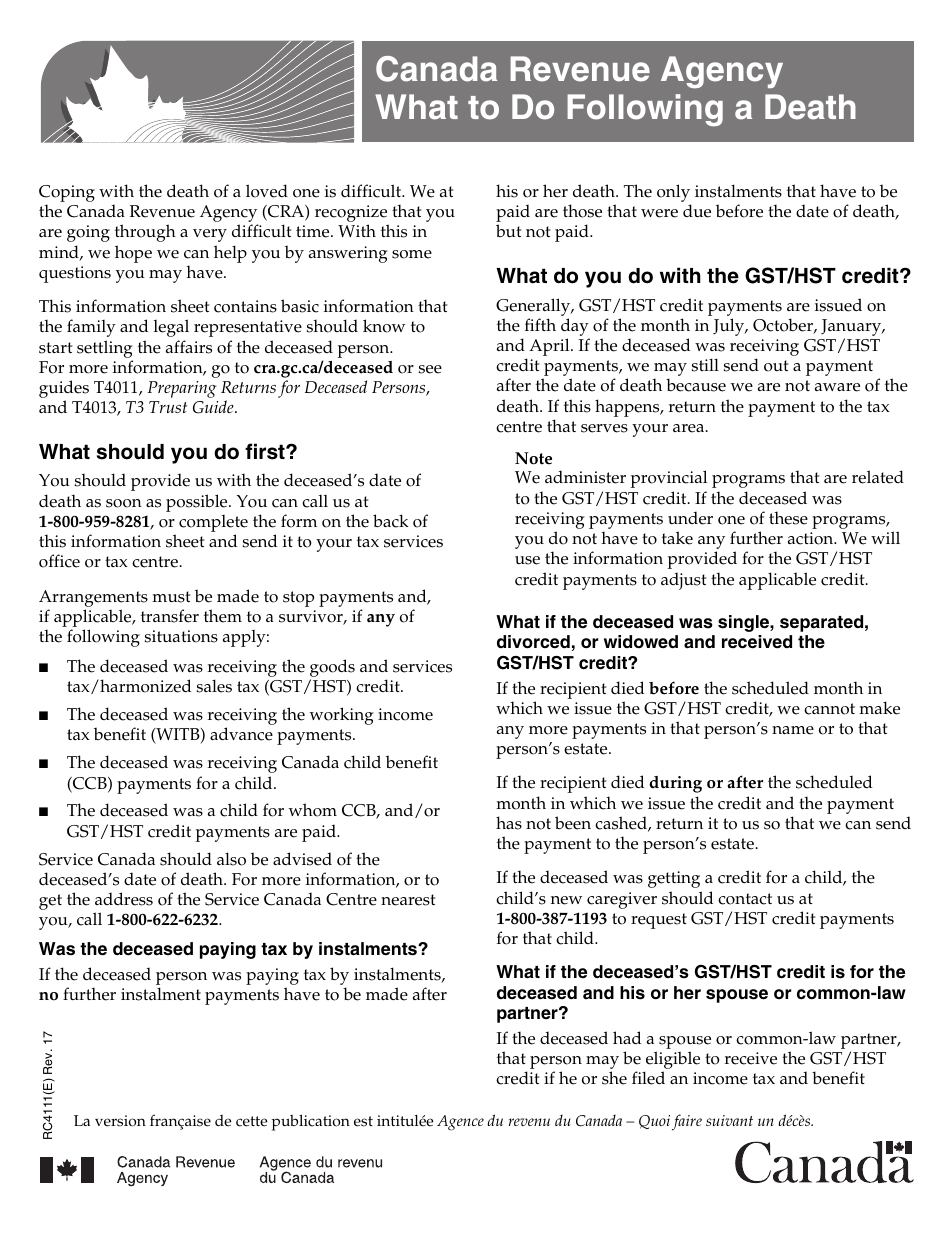  What do you see at coordinates (508, 230) in the screenshot?
I see `but` at bounding box center [508, 230].
